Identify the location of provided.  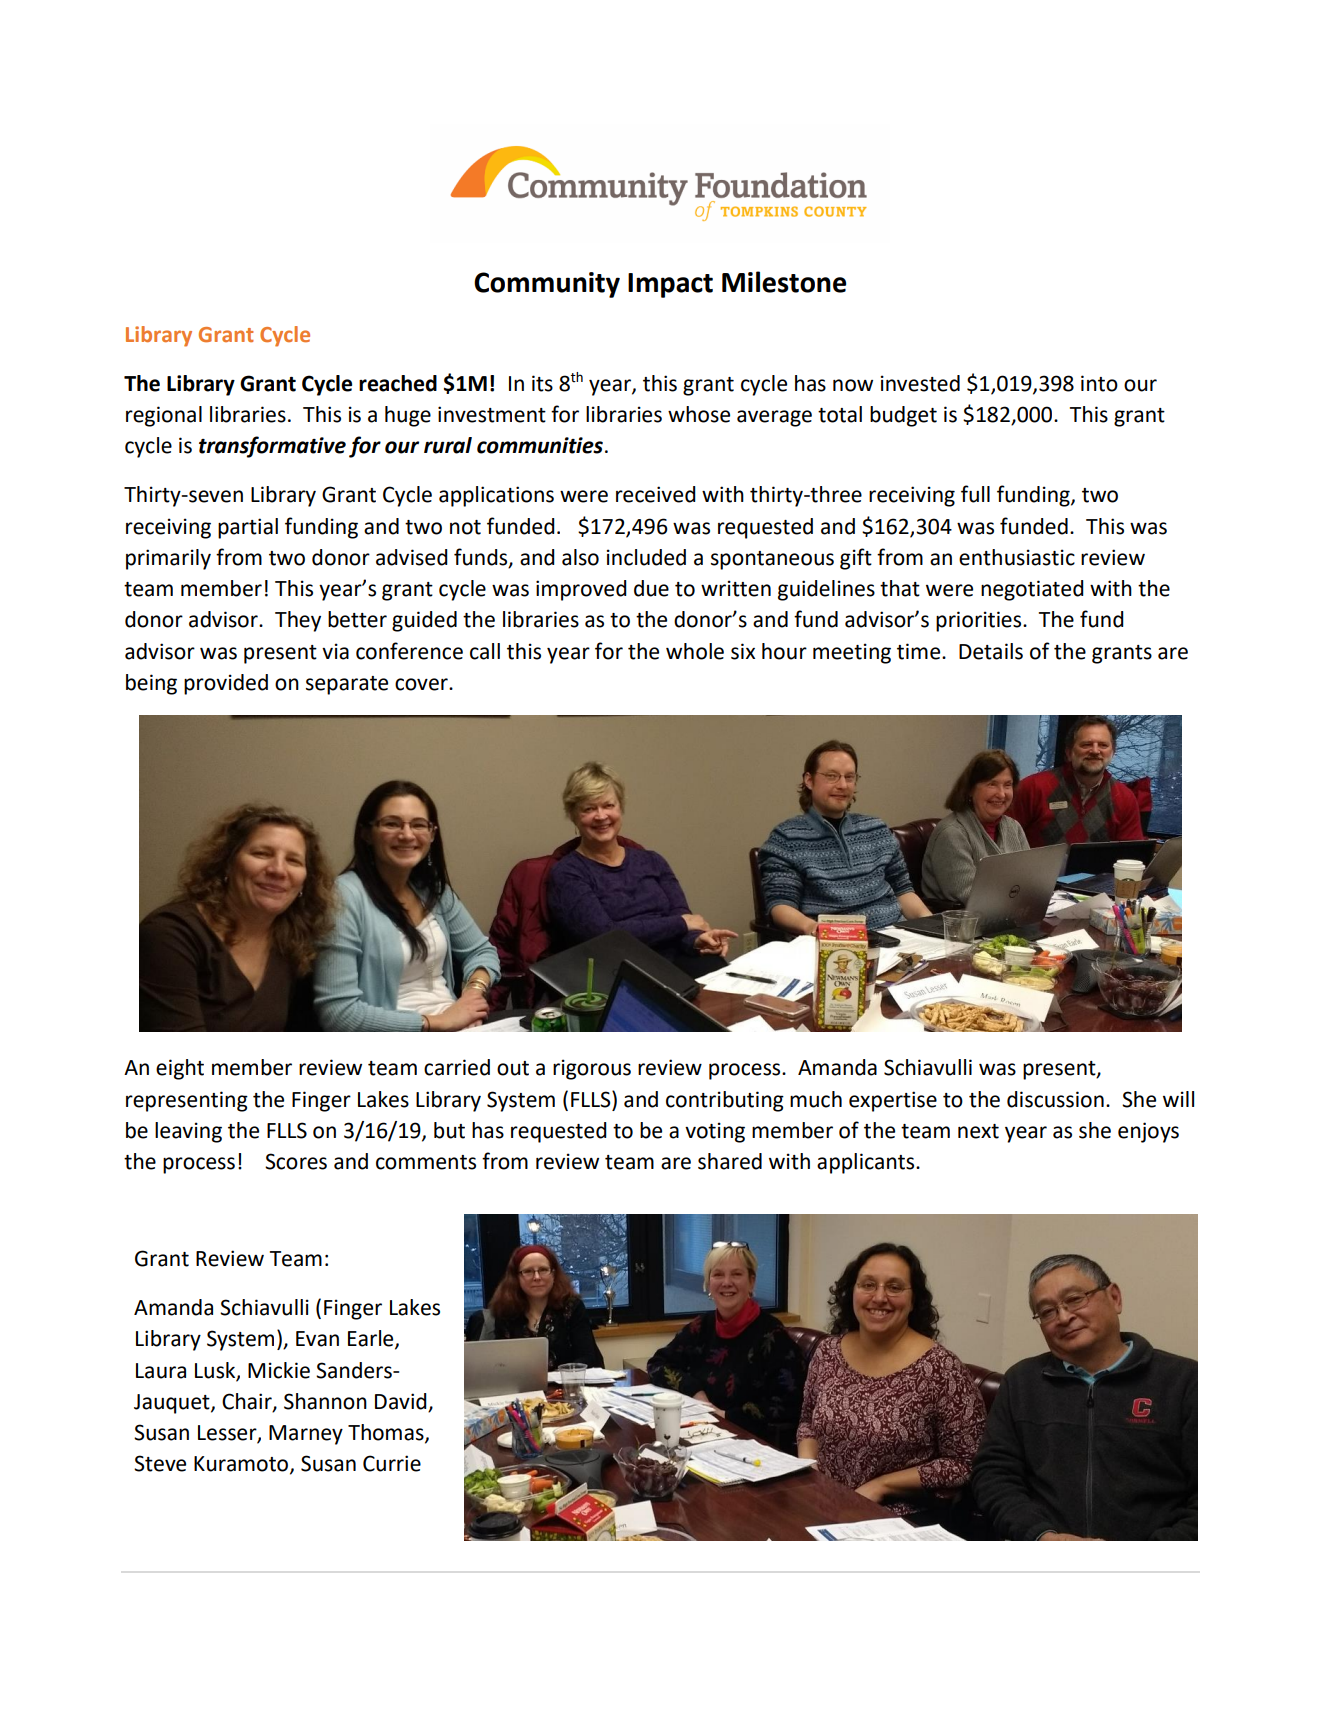
(226, 684).
